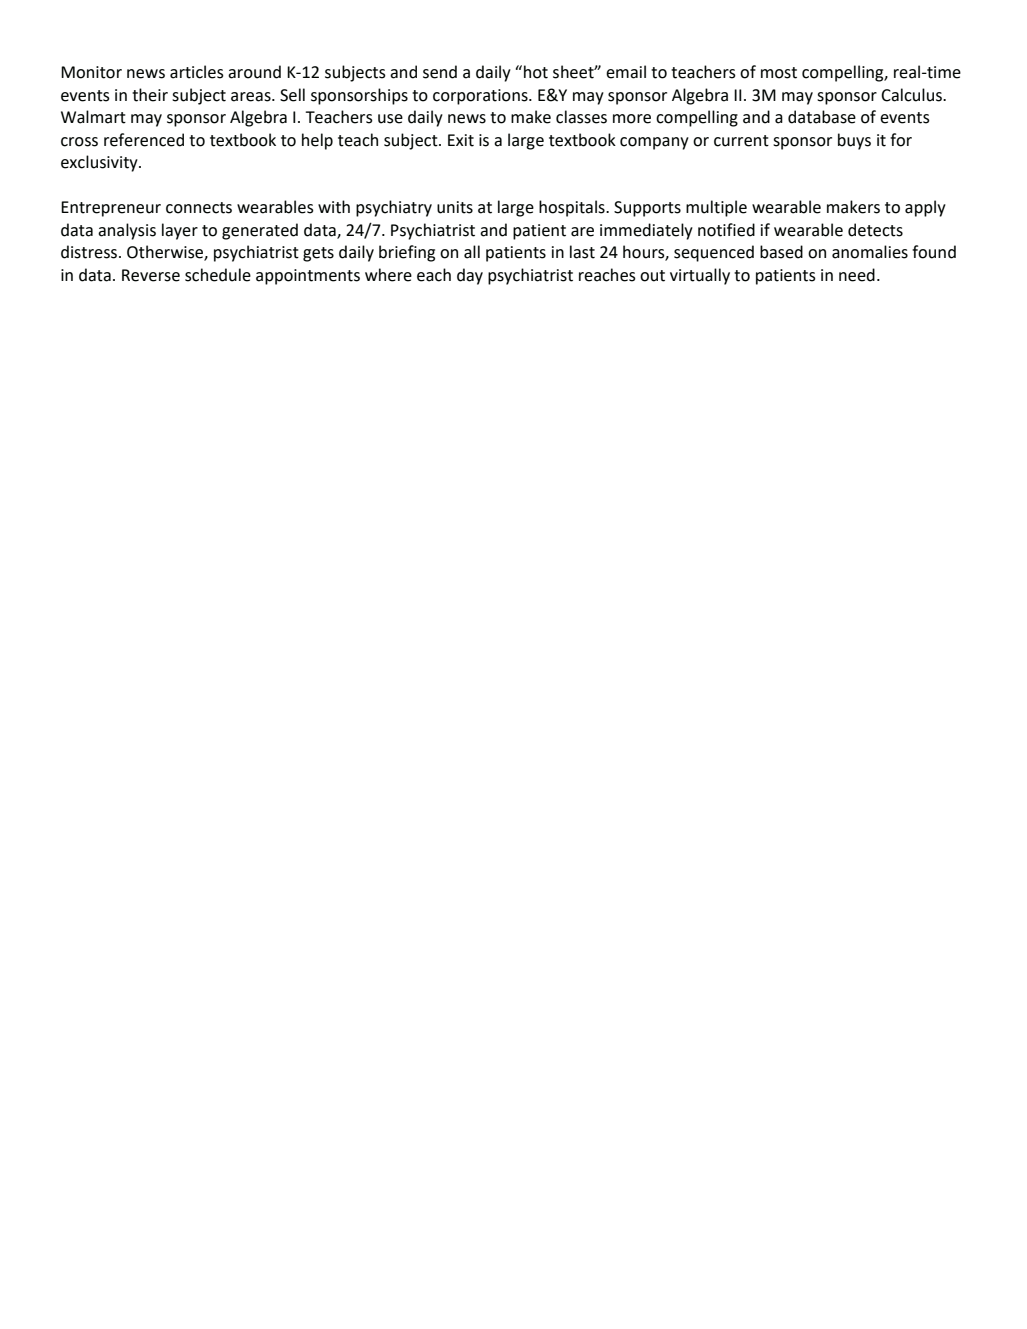 This screenshot has width=1027, height=1329. Describe the element at coordinates (197, 72) in the screenshot. I see `articles` at that location.
